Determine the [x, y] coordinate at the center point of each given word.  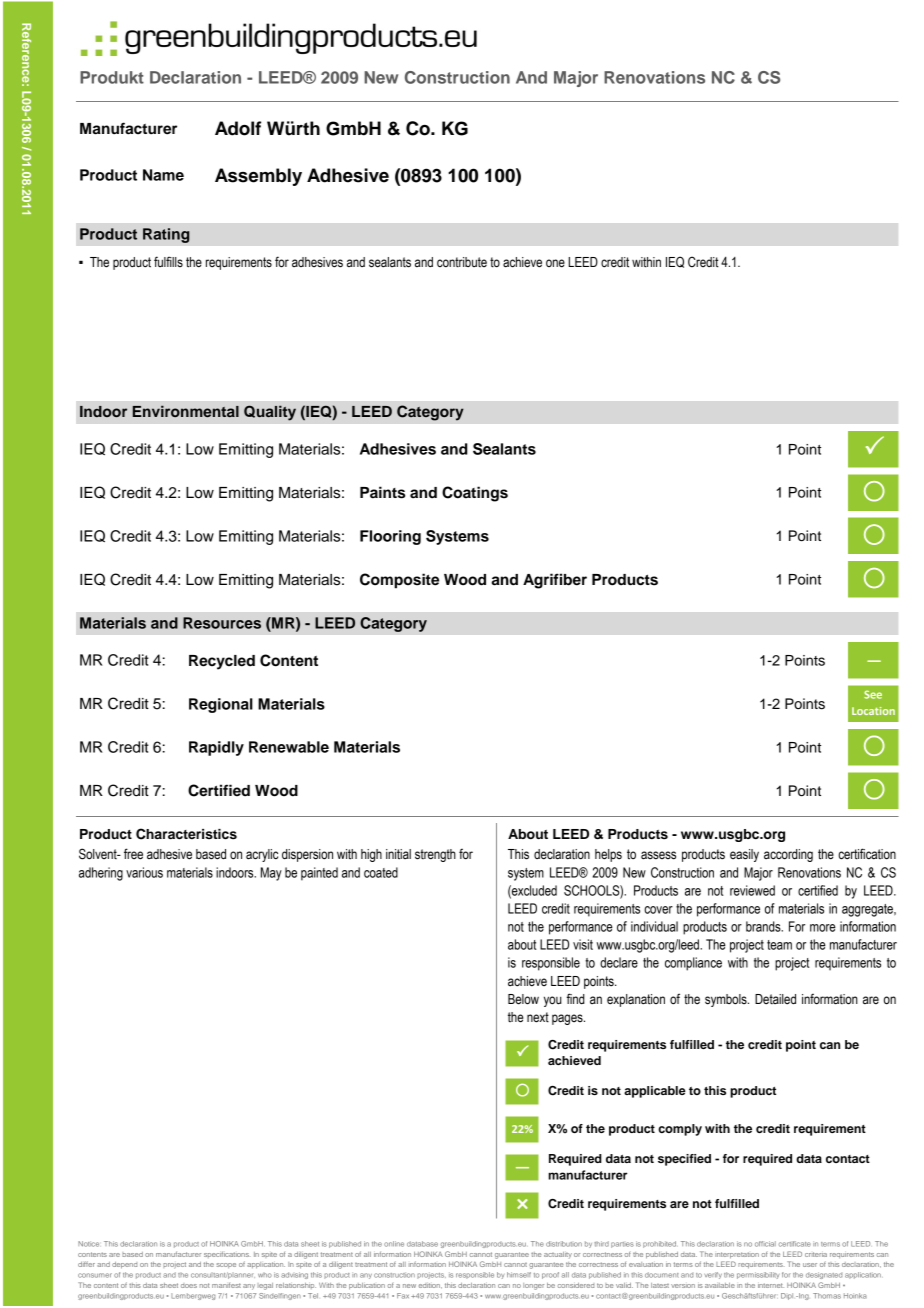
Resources [222, 623]
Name [163, 175]
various [144, 872]
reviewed [752, 890]
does [189, 1286]
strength [435, 855]
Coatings [475, 494]
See [873, 694]
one [555, 263]
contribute [462, 262]
